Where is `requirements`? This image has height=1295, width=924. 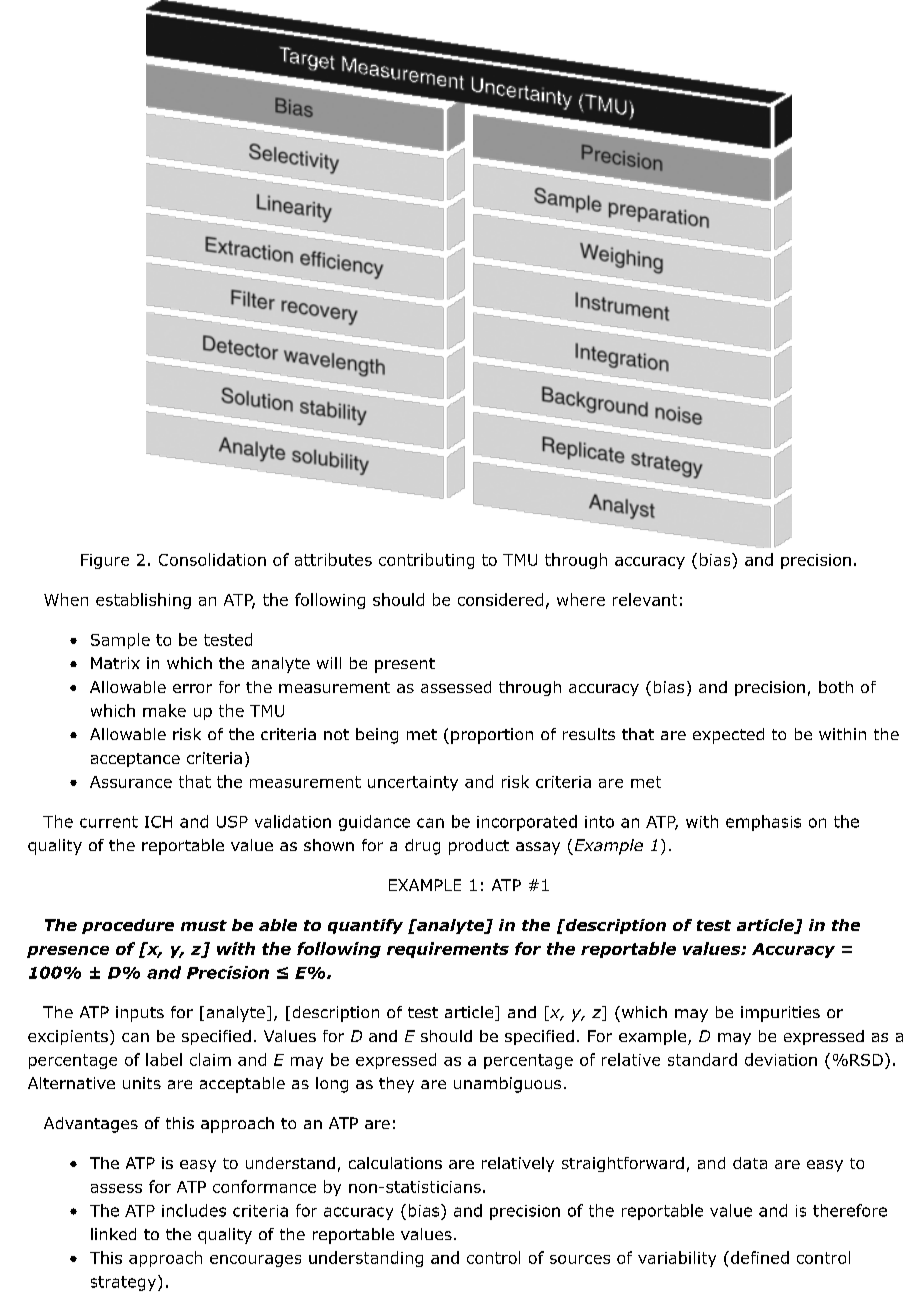
requirements is located at coordinates (448, 950).
